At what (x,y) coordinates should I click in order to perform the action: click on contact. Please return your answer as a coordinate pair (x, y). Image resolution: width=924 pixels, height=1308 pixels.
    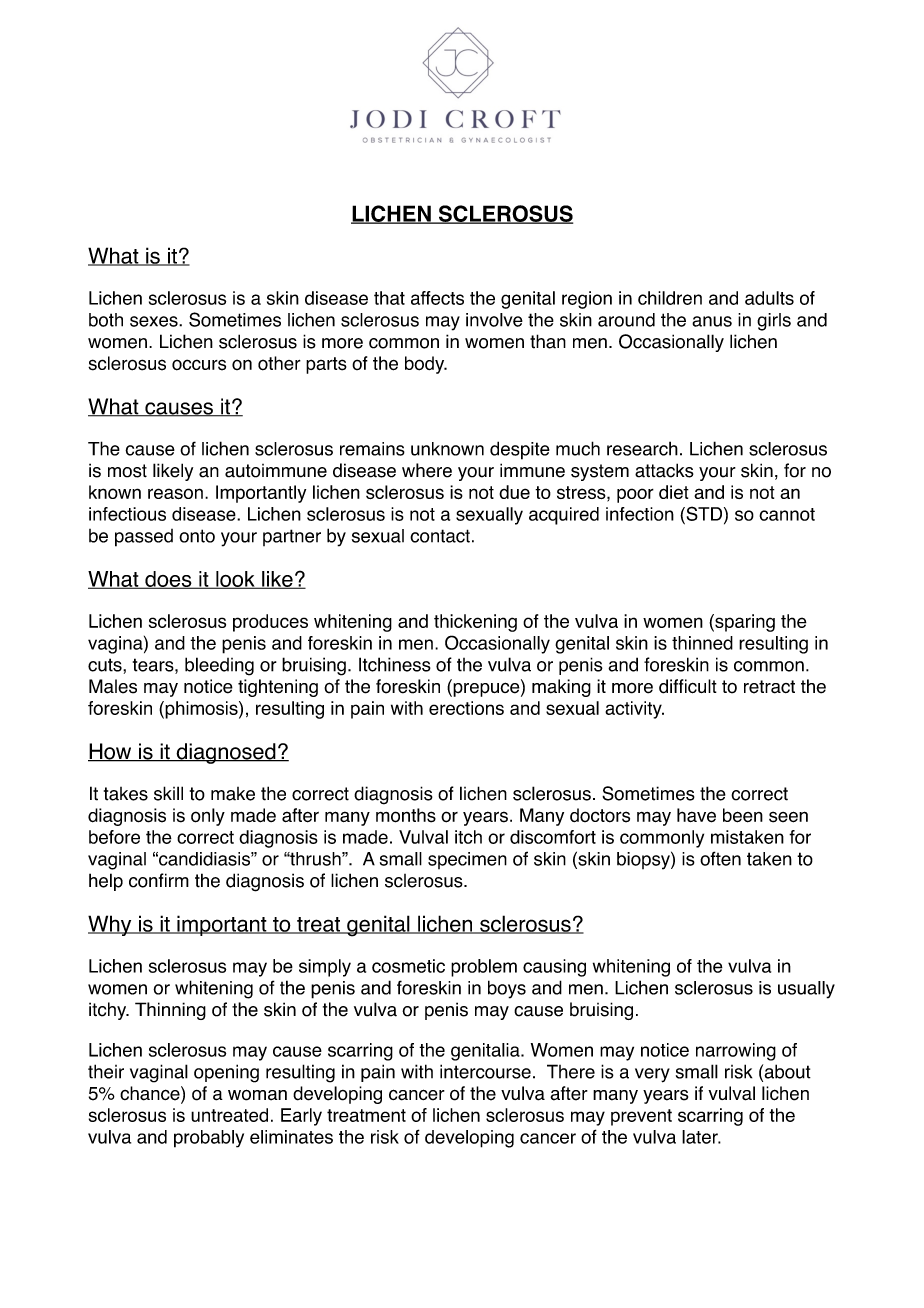
    Looking at the image, I should click on (440, 536).
